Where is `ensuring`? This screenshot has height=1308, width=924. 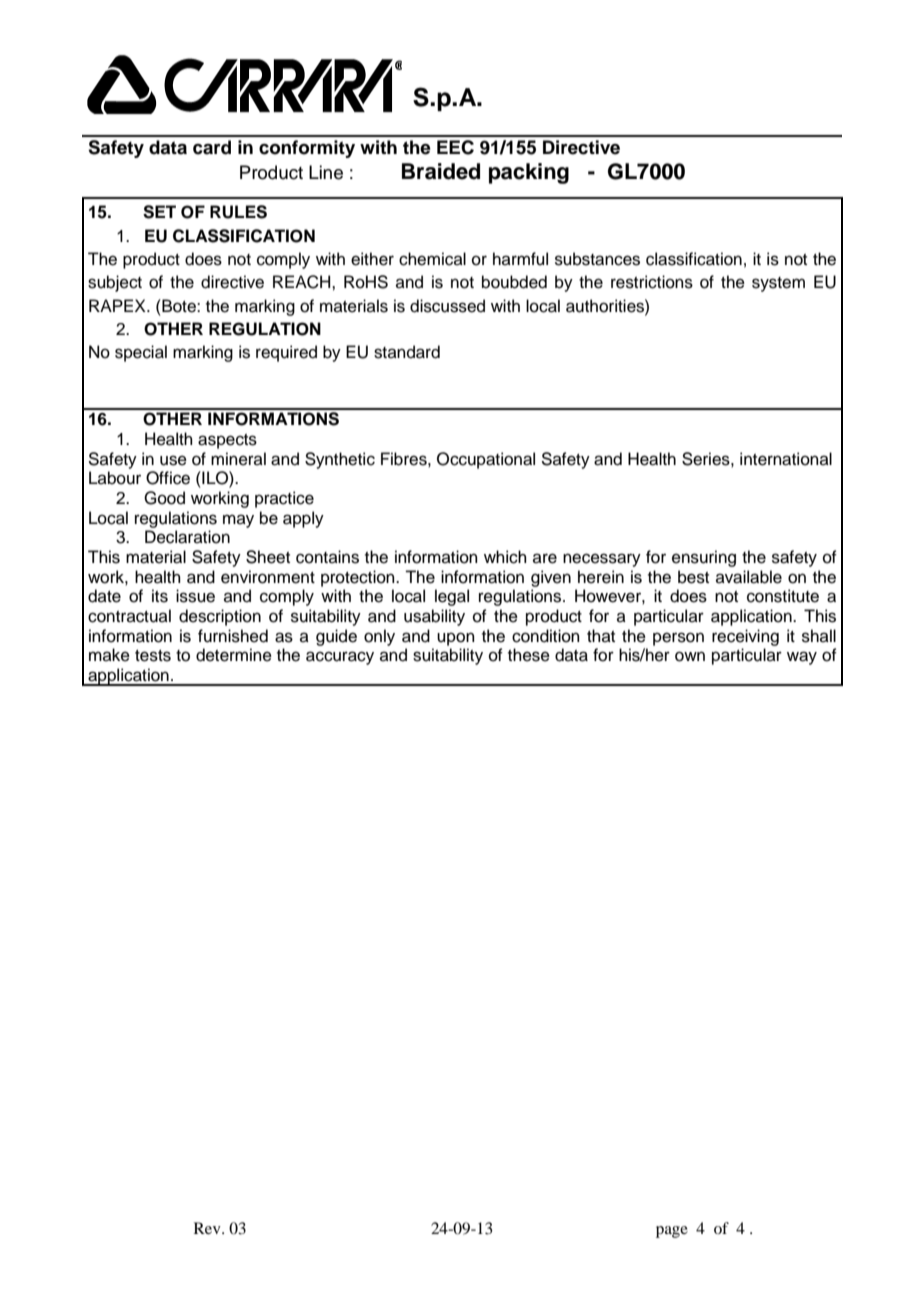 ensuring is located at coordinates (704, 558).
